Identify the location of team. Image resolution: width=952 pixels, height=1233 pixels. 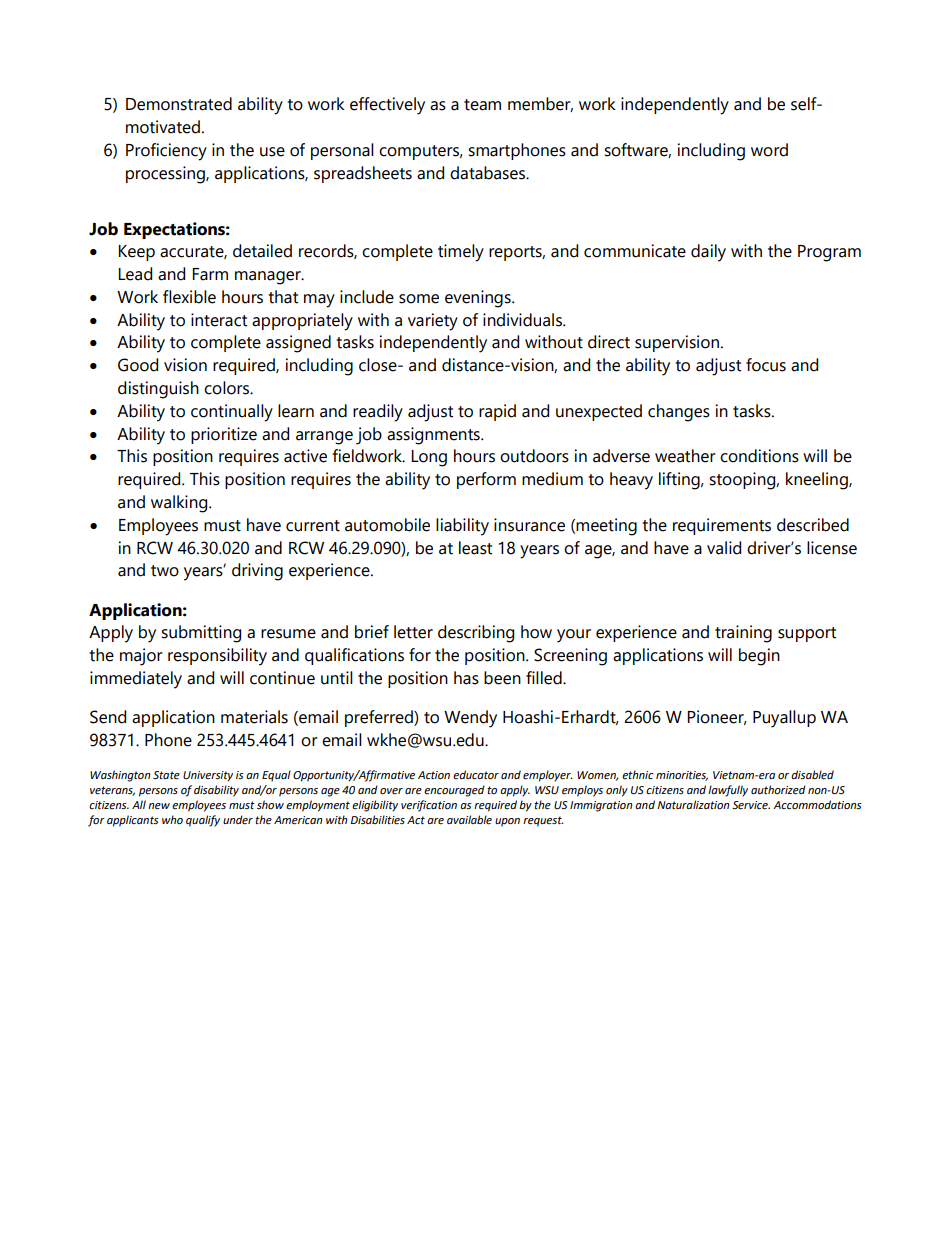
(482, 105).
